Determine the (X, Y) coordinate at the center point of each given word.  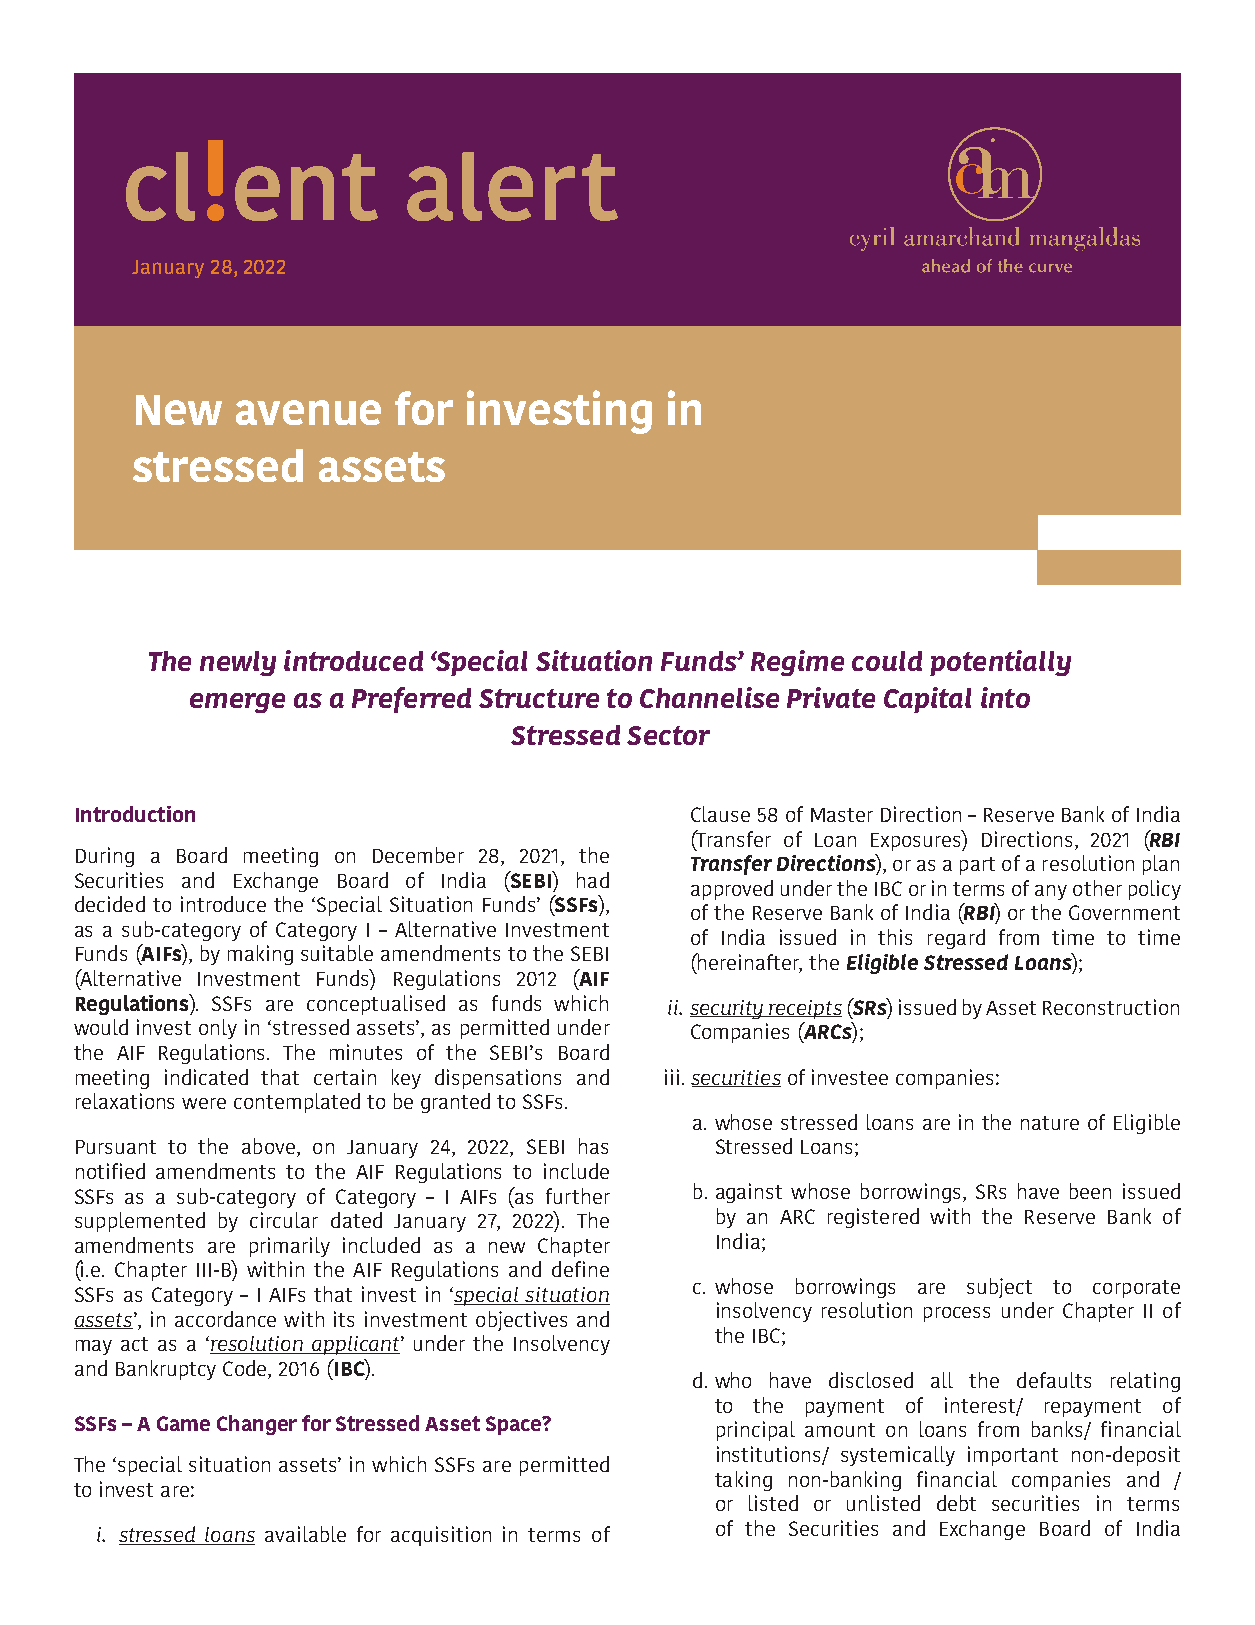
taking (743, 1481)
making (260, 955)
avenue (308, 412)
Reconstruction (1111, 1007)
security (728, 1009)
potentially (1000, 663)
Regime (797, 663)
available (305, 1534)
